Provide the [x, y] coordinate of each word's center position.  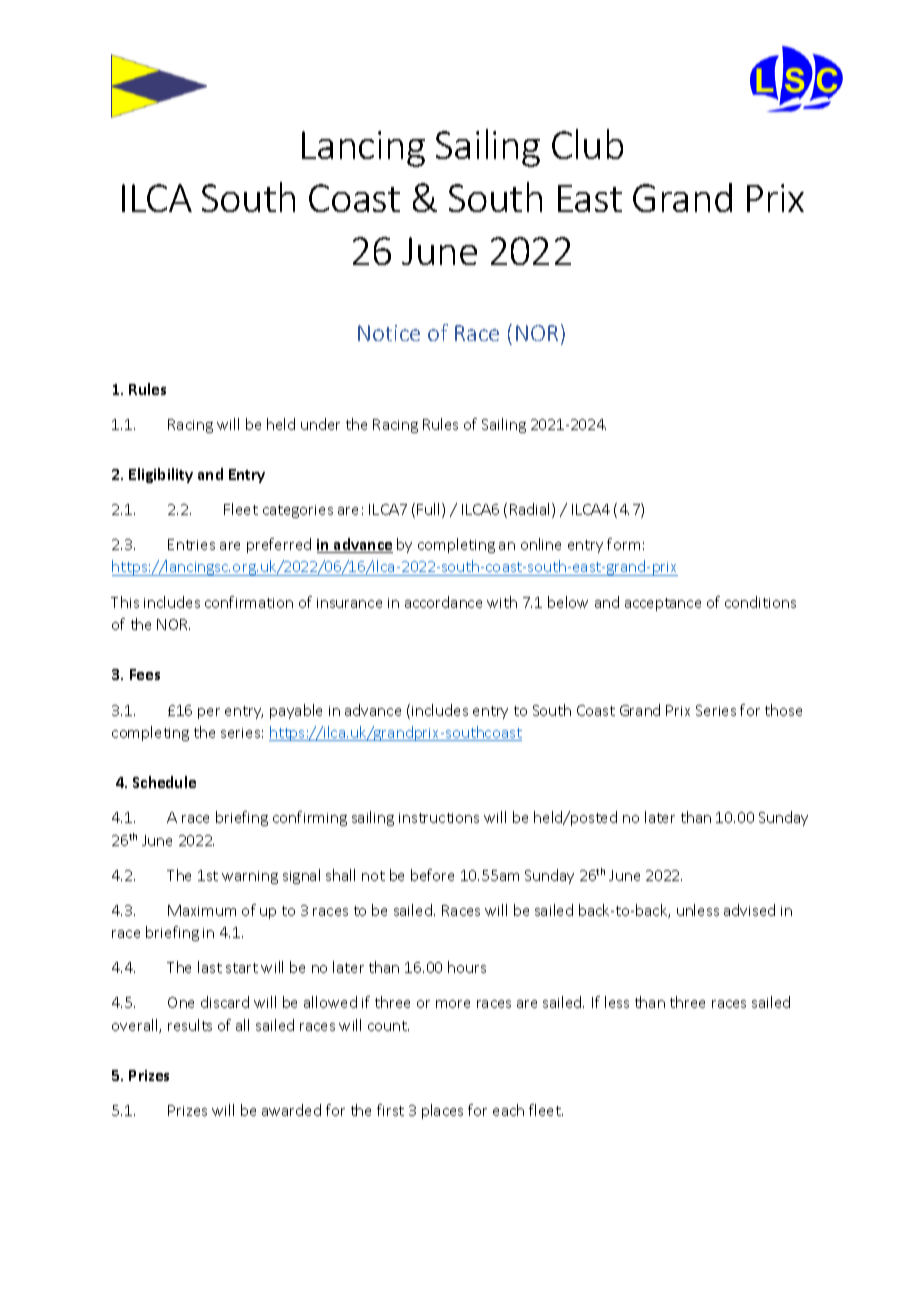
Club [587, 144]
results [190, 1025]
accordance [443, 602]
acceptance [663, 604]
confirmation [249, 602]
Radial [531, 510]
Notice [389, 333]
